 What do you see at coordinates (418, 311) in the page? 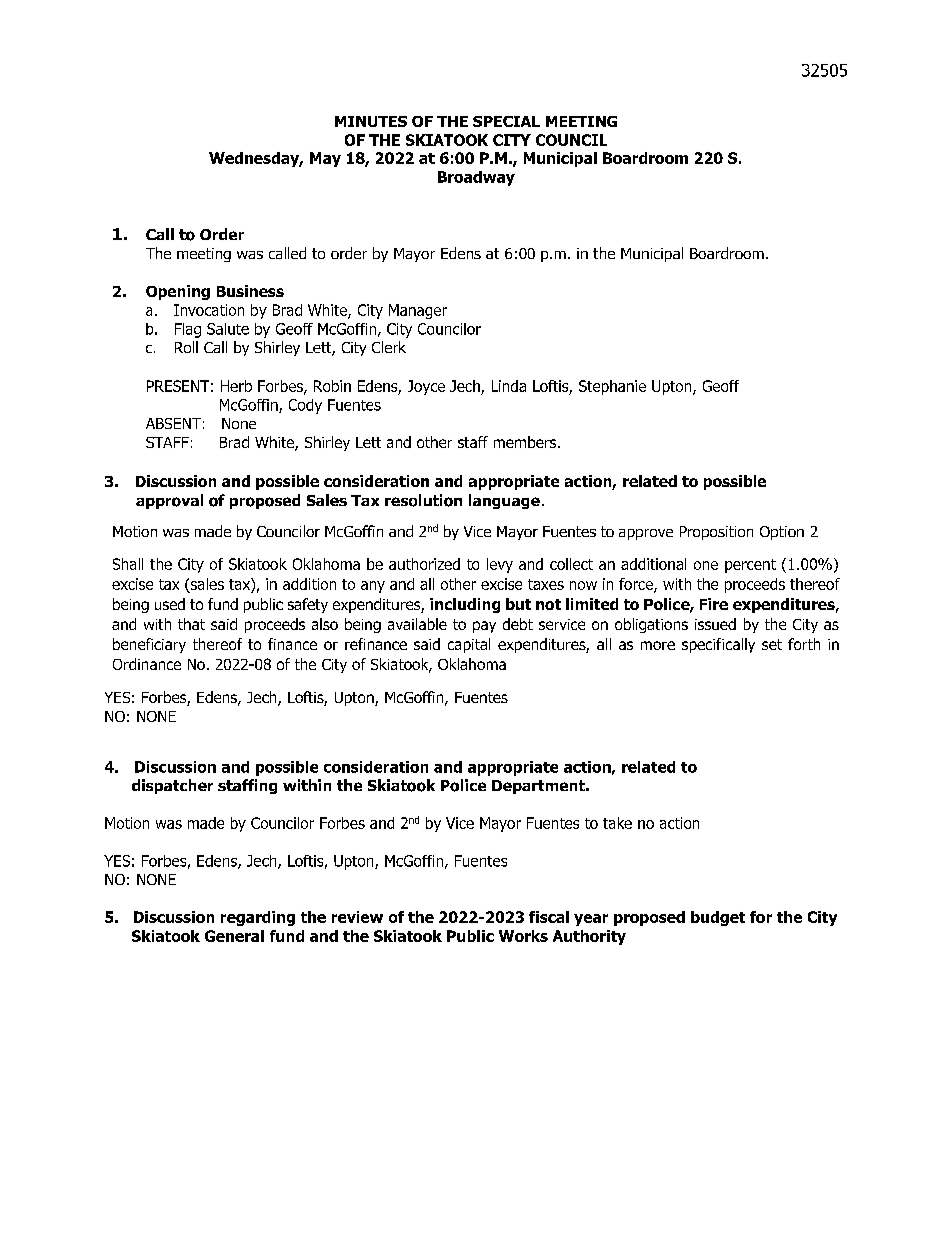
I see `Manager` at bounding box center [418, 311].
